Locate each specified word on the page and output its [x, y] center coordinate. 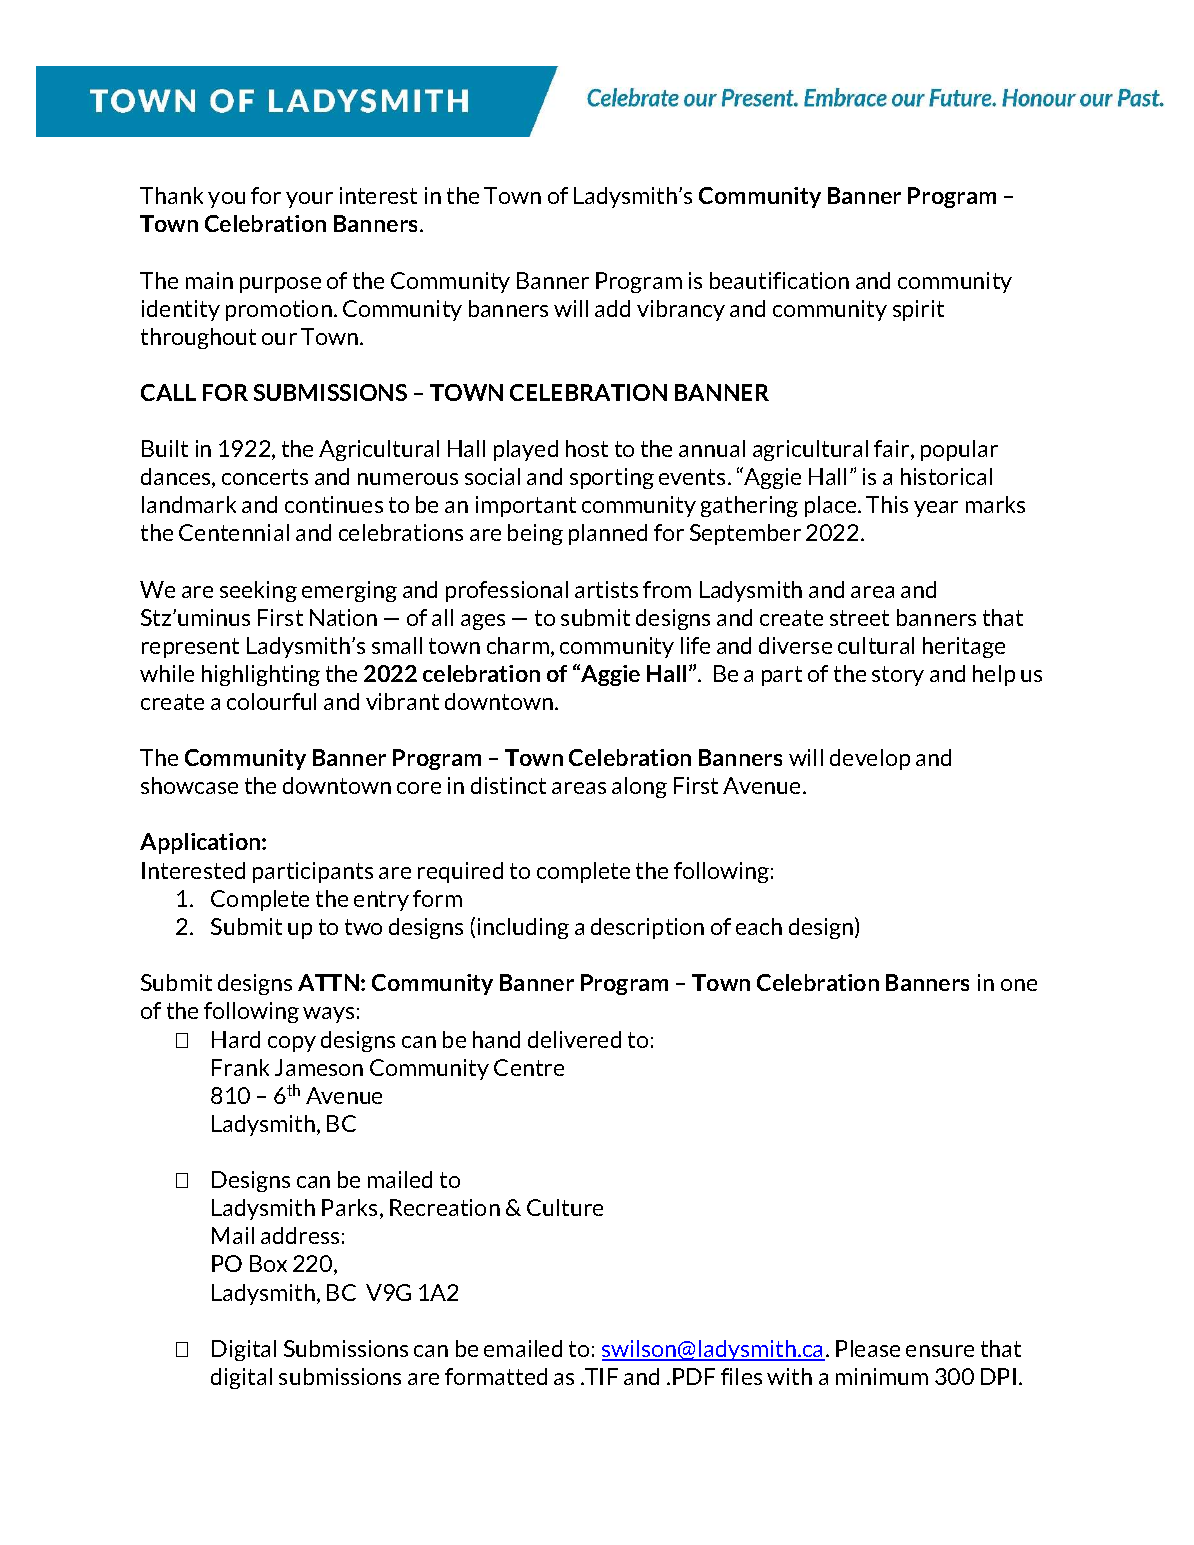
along [639, 787]
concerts [265, 477]
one [1019, 985]
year [936, 509]
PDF [694, 1376]
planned [608, 534]
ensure [940, 1351]
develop [870, 759]
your [309, 200]
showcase [189, 785]
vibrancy [681, 310]
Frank [240, 1067]
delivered [574, 1039]
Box [268, 1263]
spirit [918, 310]
